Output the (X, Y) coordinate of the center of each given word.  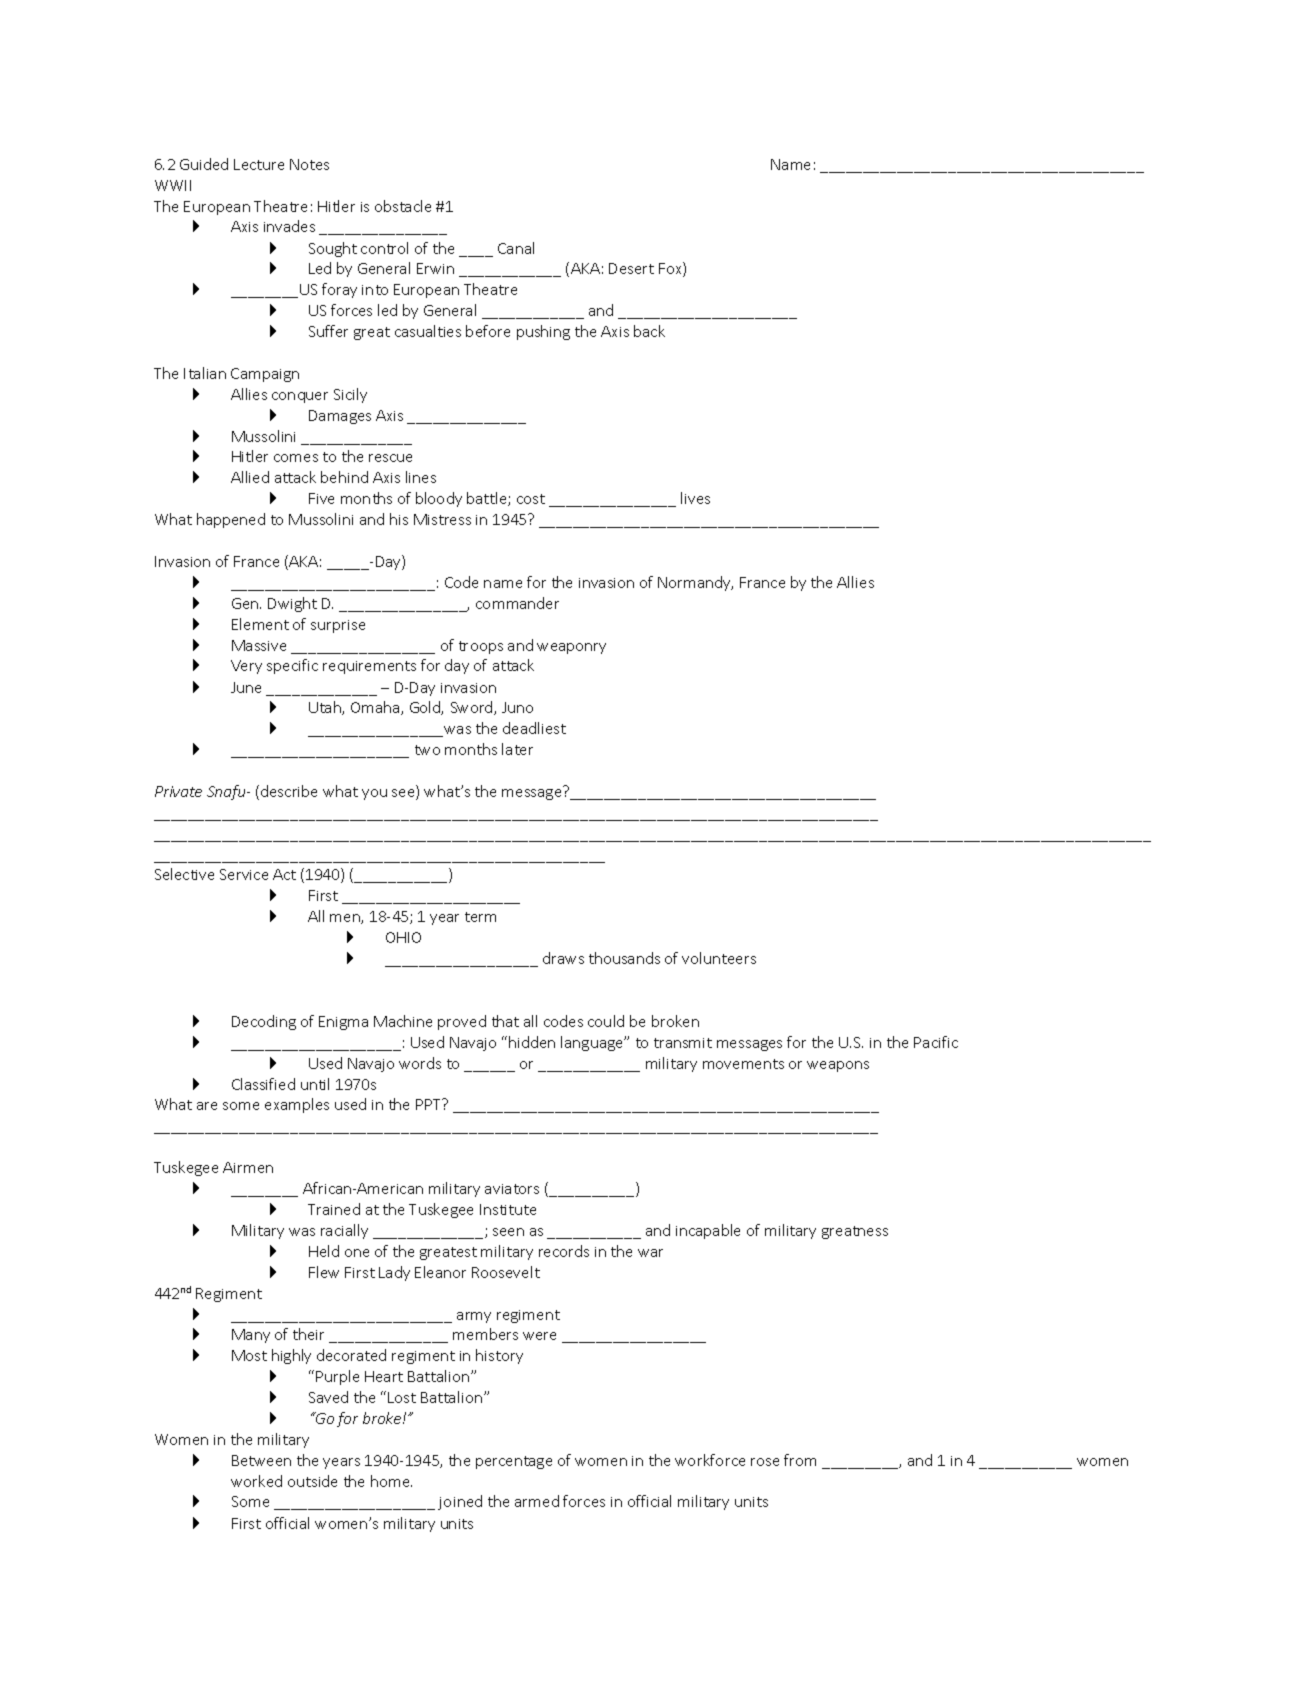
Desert (631, 268)
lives (695, 498)
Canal (516, 248)
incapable (708, 1231)
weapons (838, 1066)
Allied (250, 477)
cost (531, 499)
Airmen (248, 1167)
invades (289, 226)
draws (563, 958)
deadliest (534, 728)
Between (261, 1460)
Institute (508, 1209)
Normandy (695, 583)
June (246, 687)
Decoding (264, 1022)
